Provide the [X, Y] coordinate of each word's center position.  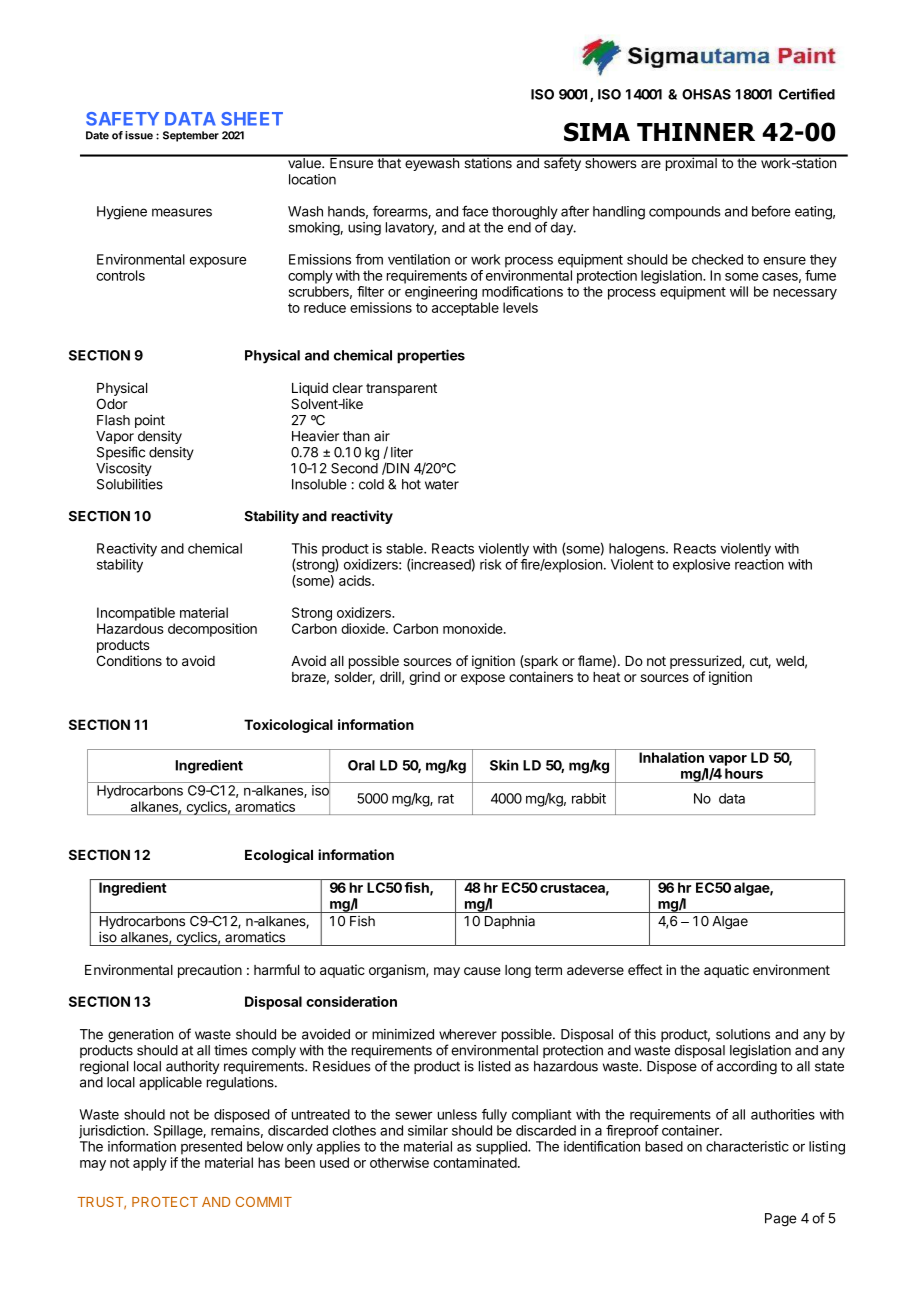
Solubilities [130, 484]
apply [150, 1164]
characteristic [747, 1146]
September [191, 136]
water [442, 485]
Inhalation [671, 757]
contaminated [475, 1162]
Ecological [279, 856]
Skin [504, 765]
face [475, 211]
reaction [759, 564]
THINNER [696, 132]
